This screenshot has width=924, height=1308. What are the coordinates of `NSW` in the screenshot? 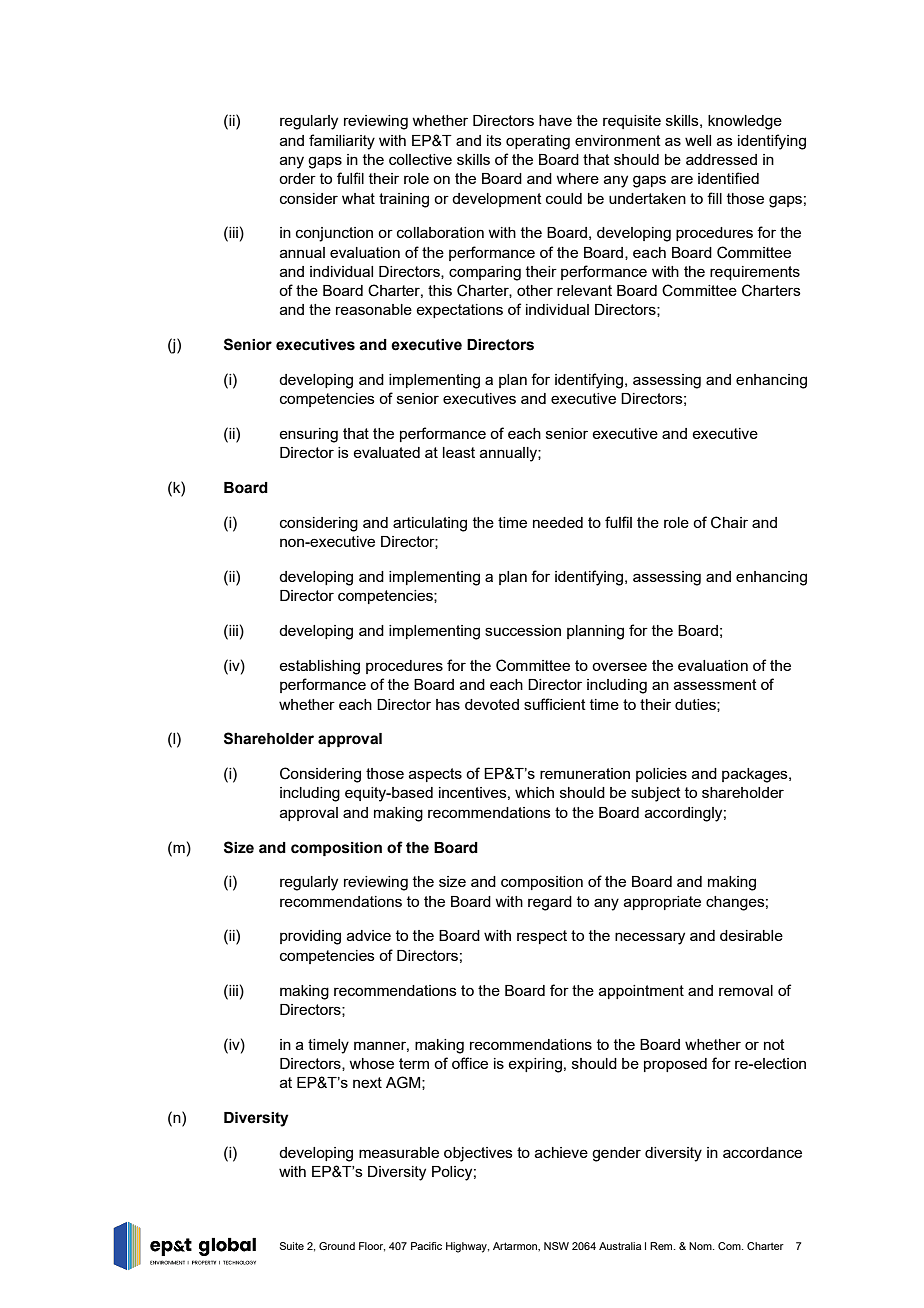 It's located at (556, 1246).
